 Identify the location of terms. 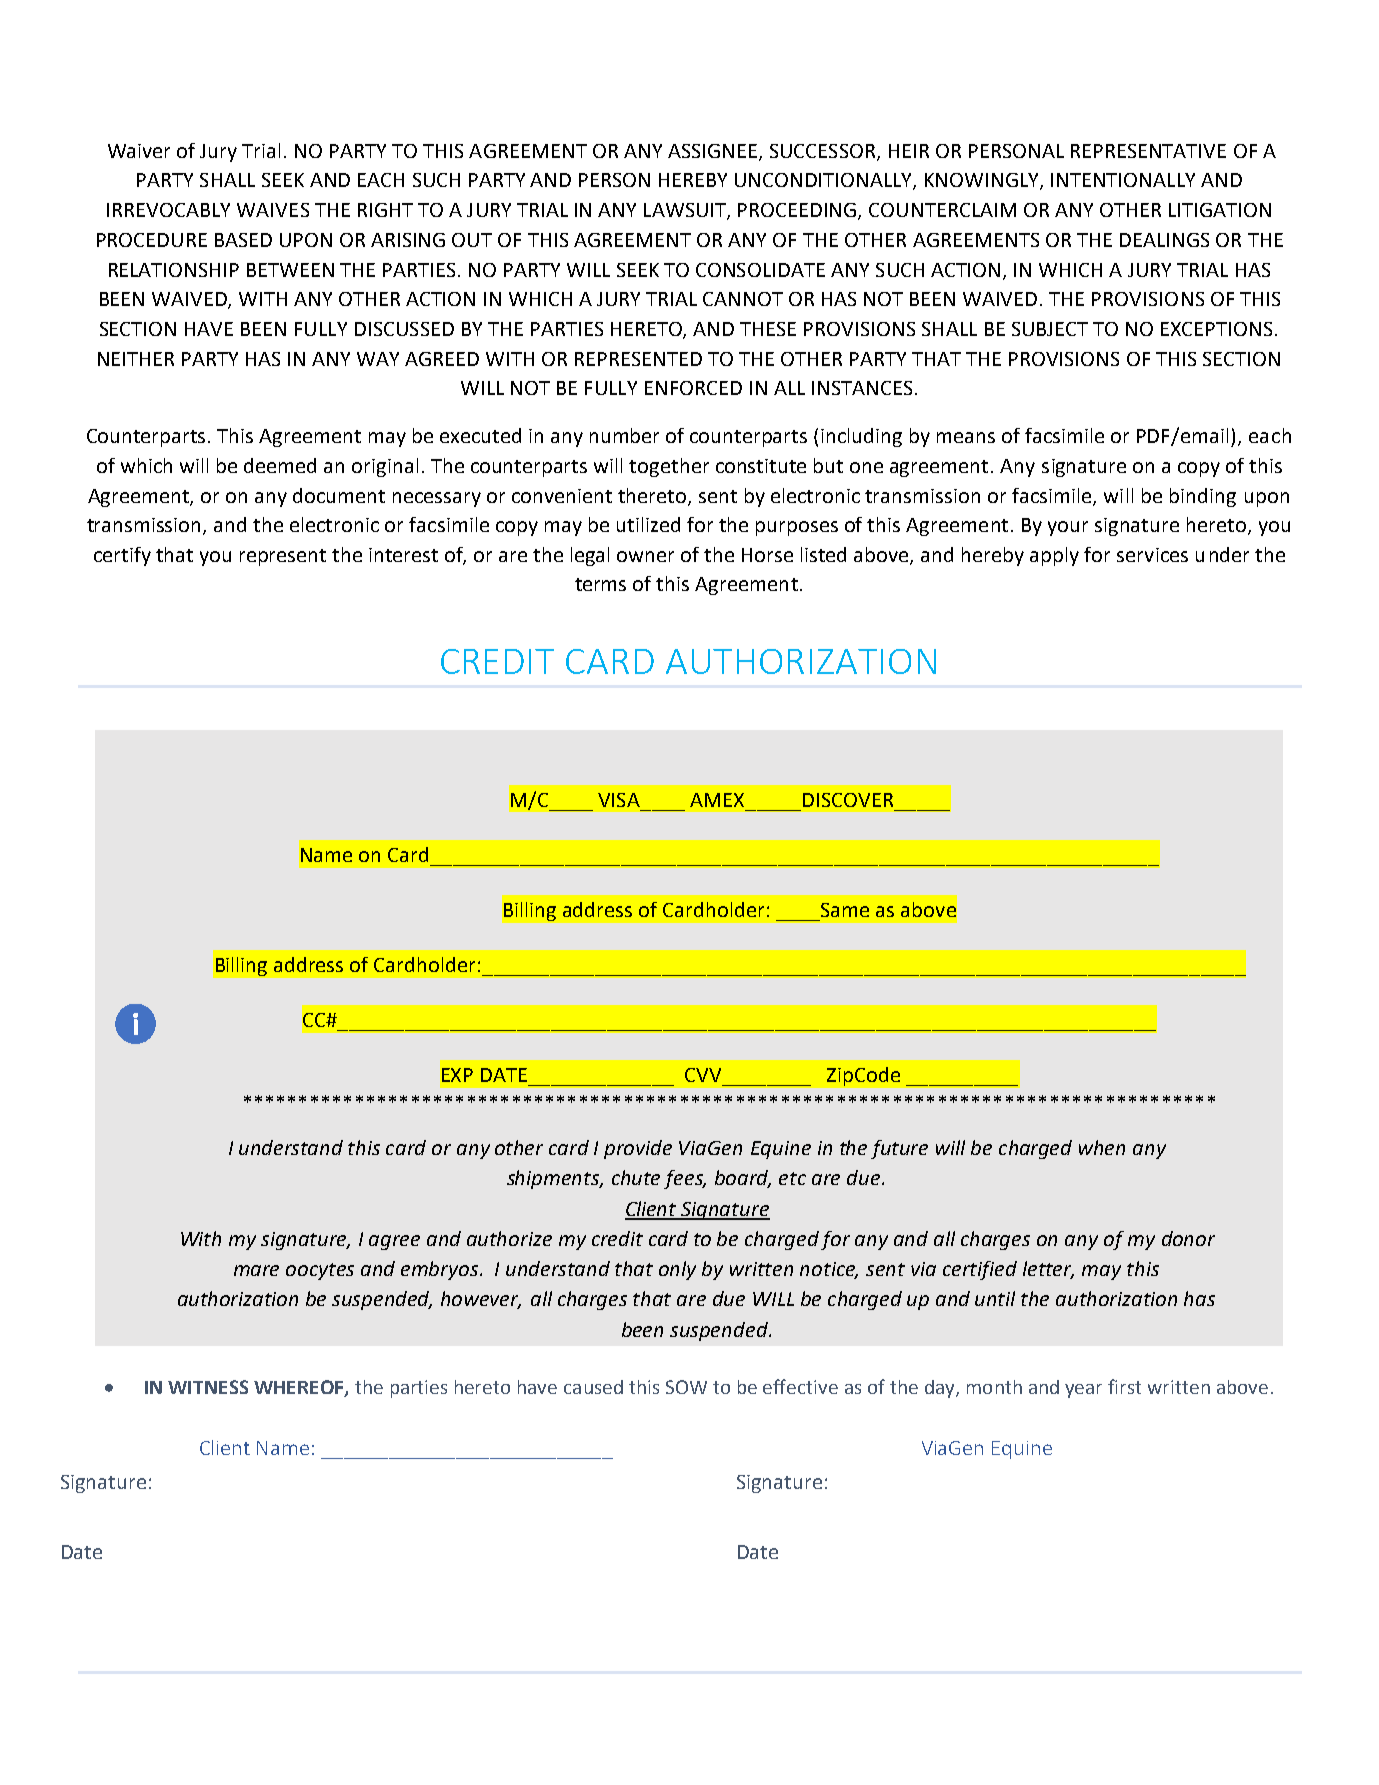
(600, 584).
